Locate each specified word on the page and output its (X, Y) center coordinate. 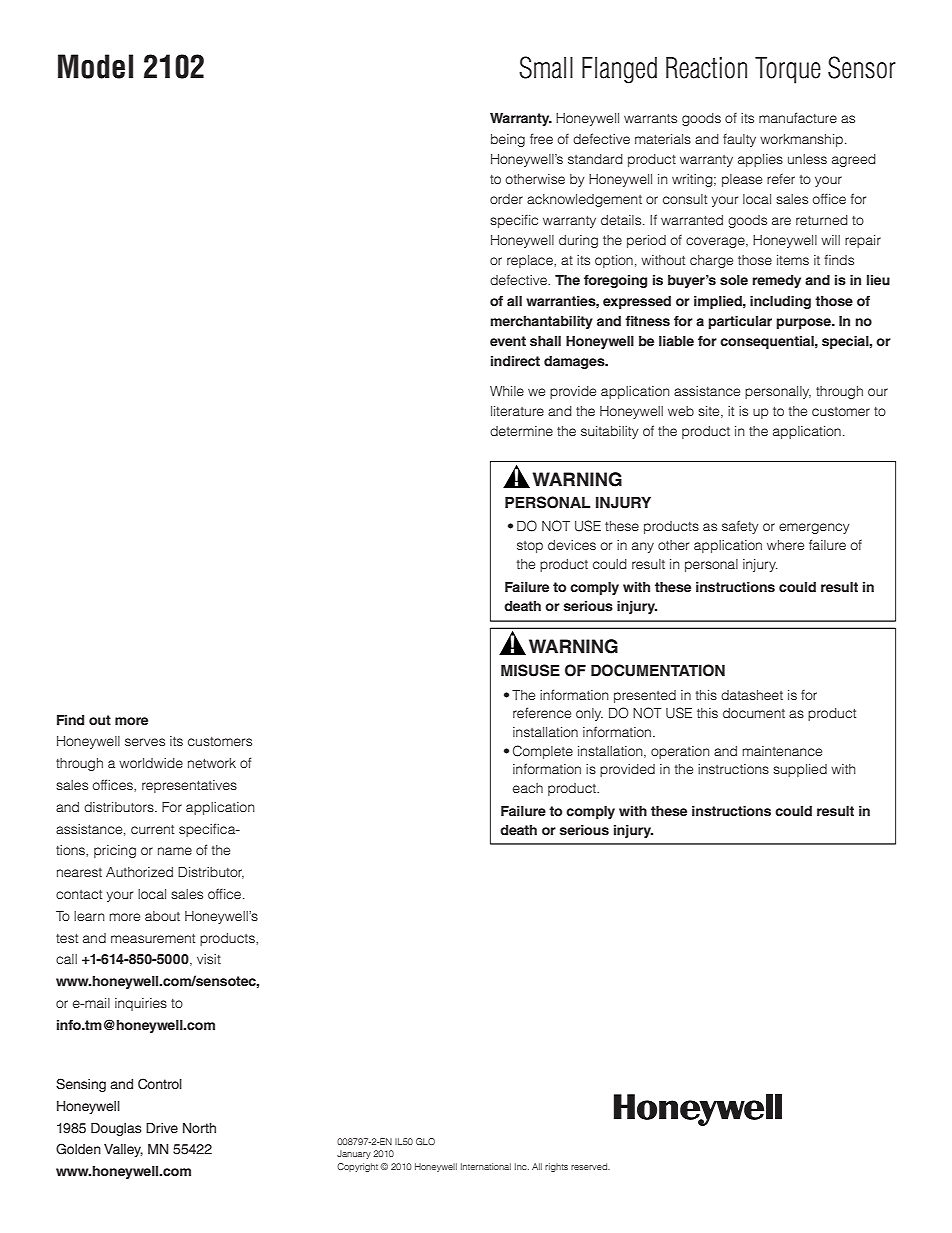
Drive (162, 1128)
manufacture (798, 117)
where (785, 545)
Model (95, 66)
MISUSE (530, 670)
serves (145, 742)
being (508, 140)
